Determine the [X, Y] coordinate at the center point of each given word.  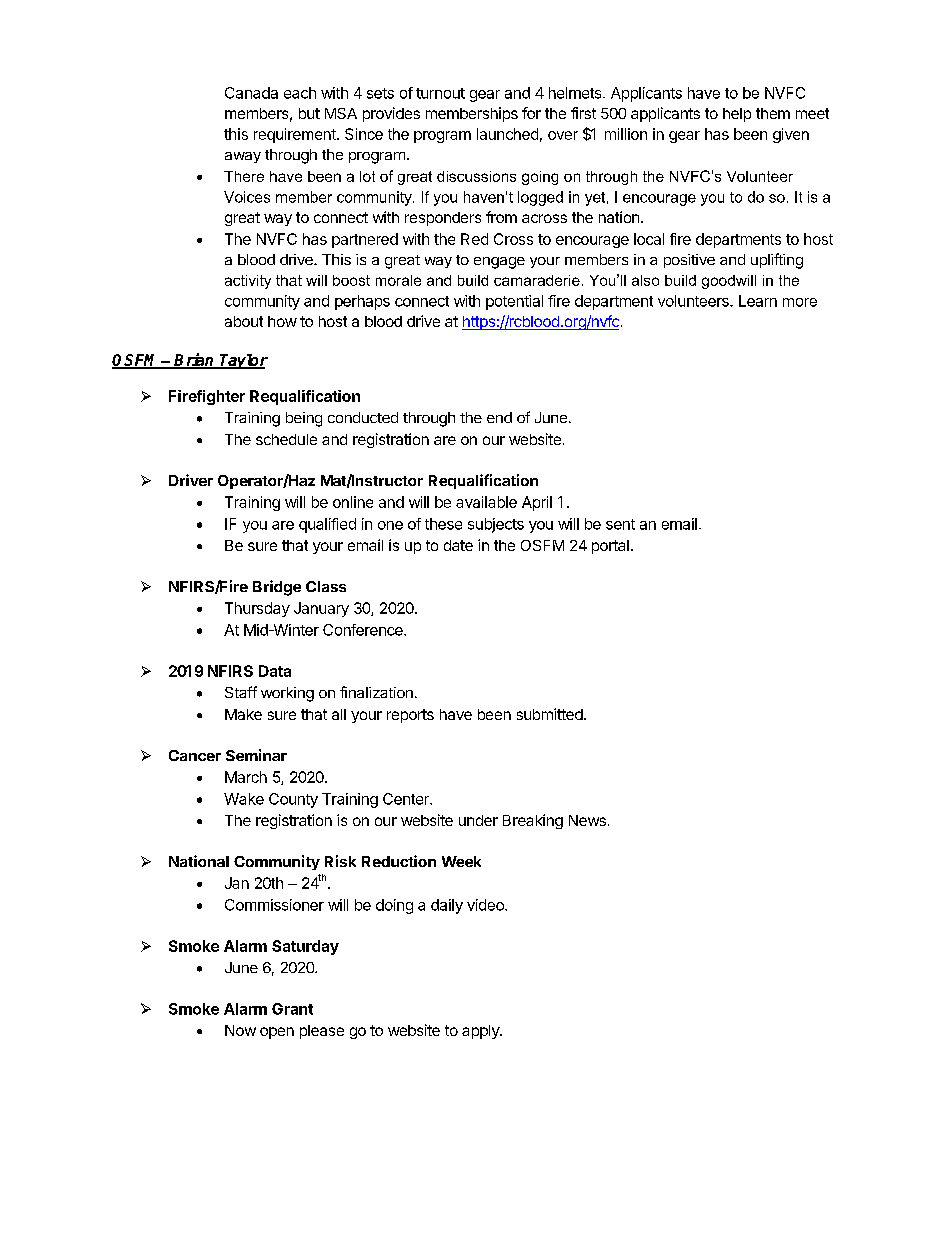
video [486, 905]
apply [481, 1032]
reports [410, 716]
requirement [296, 135]
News [587, 820]
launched [507, 134]
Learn [758, 301]
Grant [292, 1009]
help [737, 115]
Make [243, 714]
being [304, 419]
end [499, 417]
